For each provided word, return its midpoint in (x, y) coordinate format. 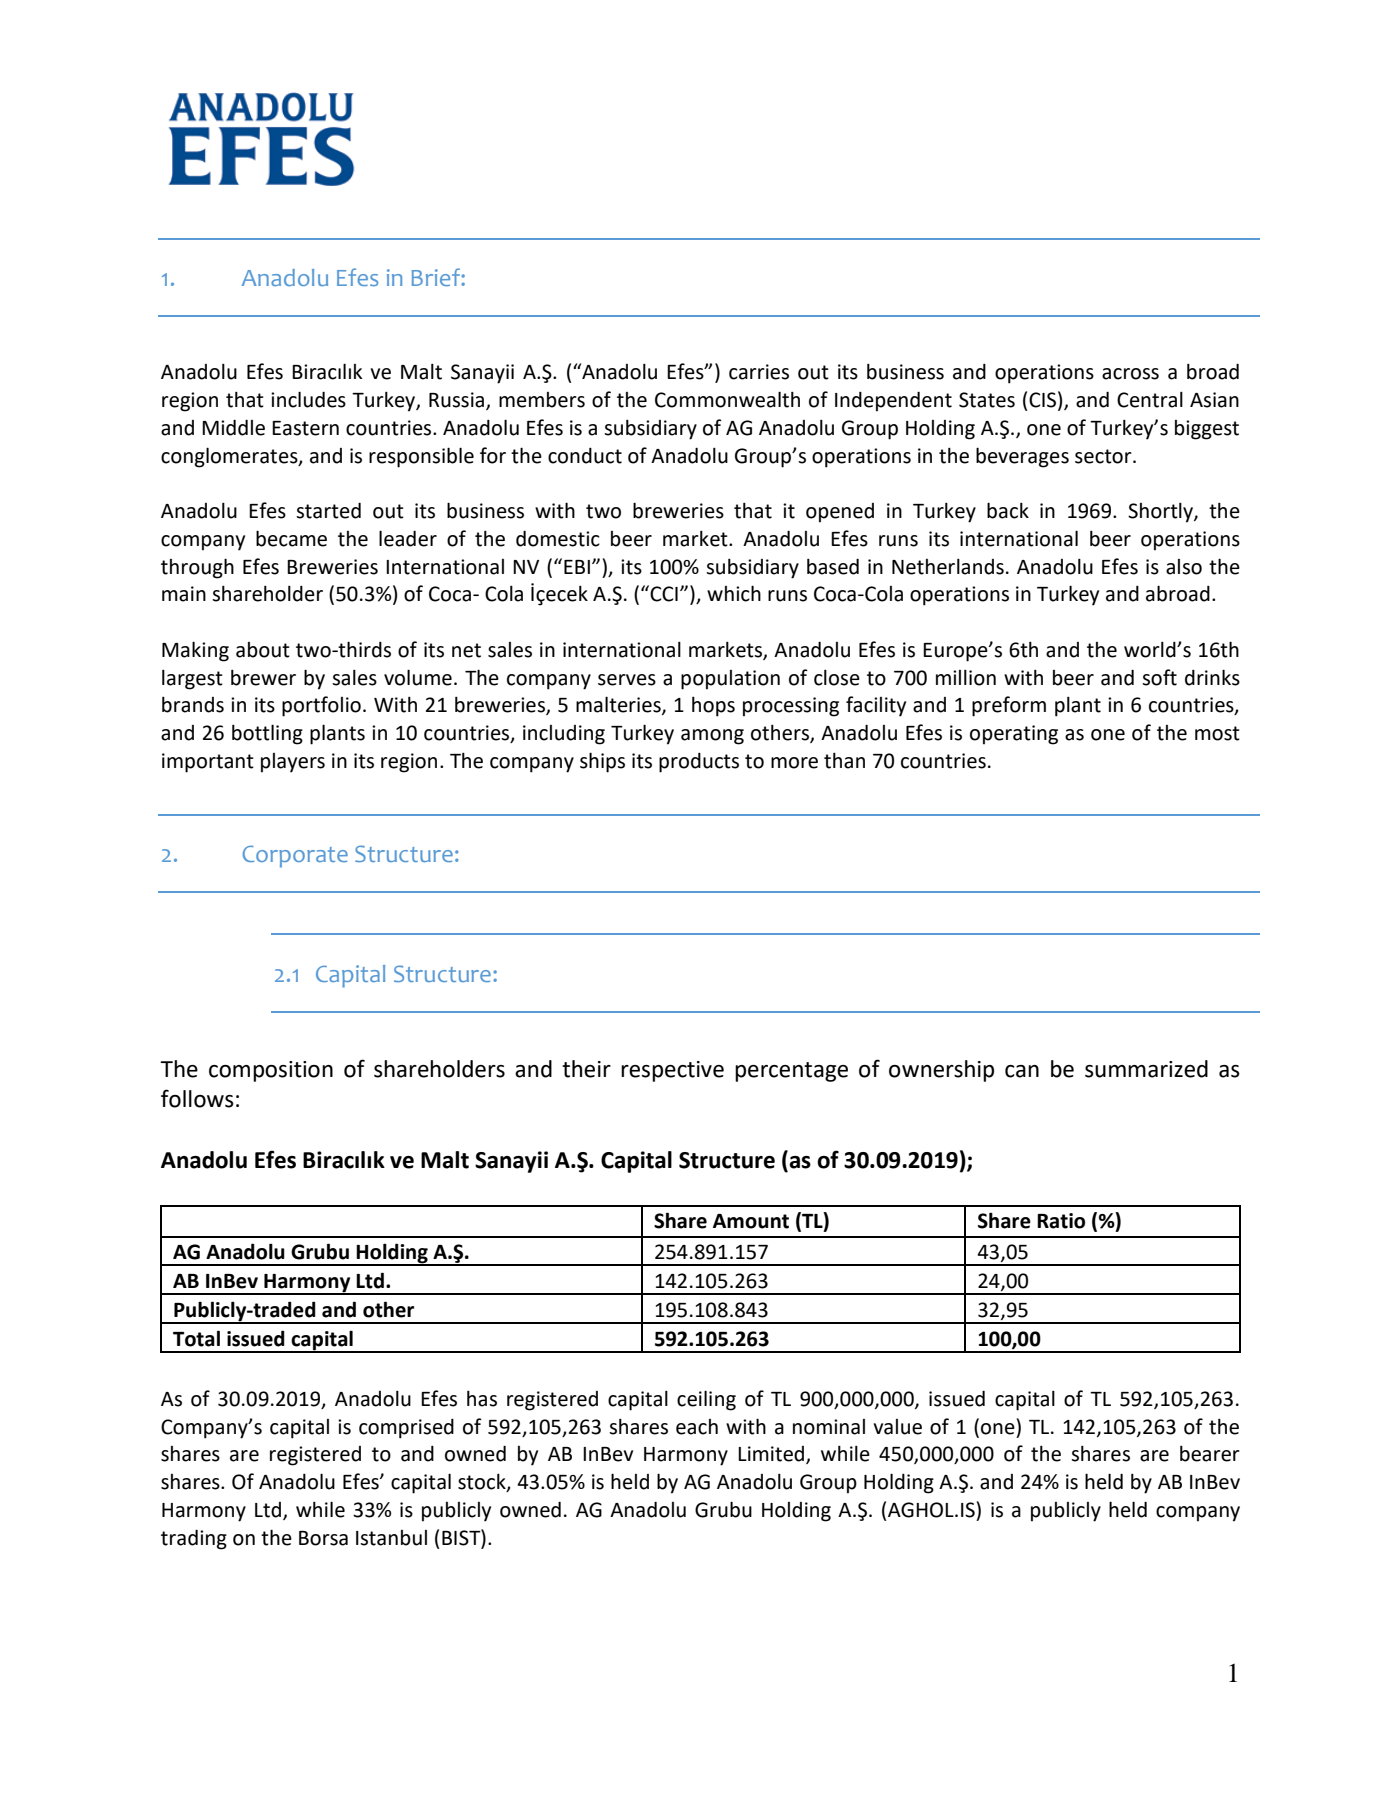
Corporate (295, 856)
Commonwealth (727, 399)
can (1022, 1071)
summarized (1146, 1069)
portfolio (321, 706)
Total (196, 1338)
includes (308, 399)
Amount (751, 1221)
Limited (772, 1455)
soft (1159, 677)
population (730, 680)
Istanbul (391, 1538)
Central (1150, 400)
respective (672, 1071)
